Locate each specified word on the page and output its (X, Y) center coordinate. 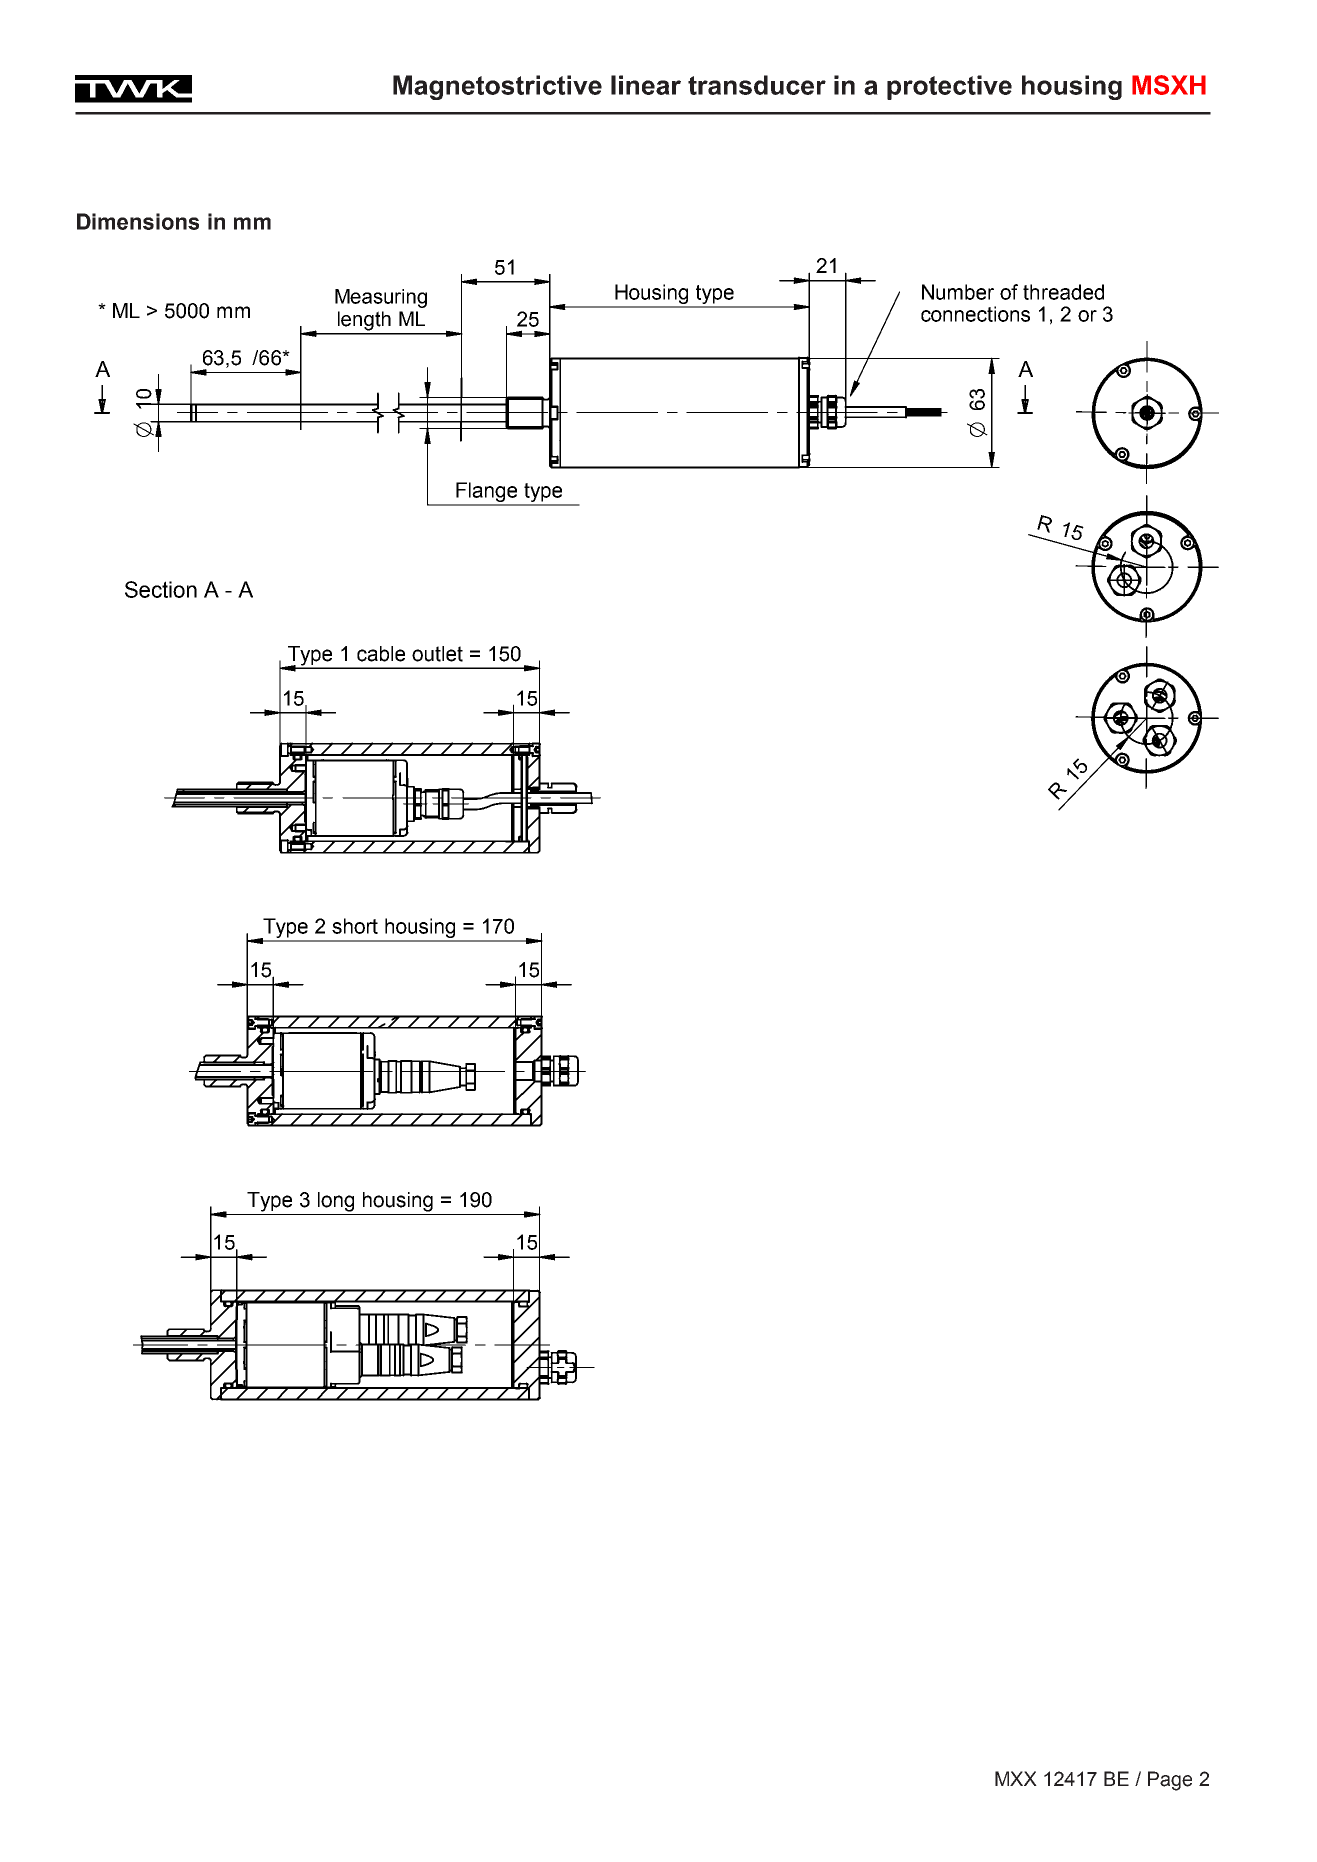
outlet (437, 654)
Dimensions (138, 221)
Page (1170, 1781)
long (336, 1202)
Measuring (381, 298)
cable (381, 654)
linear (646, 85)
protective (949, 87)
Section (161, 589)
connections (975, 314)
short (355, 926)
